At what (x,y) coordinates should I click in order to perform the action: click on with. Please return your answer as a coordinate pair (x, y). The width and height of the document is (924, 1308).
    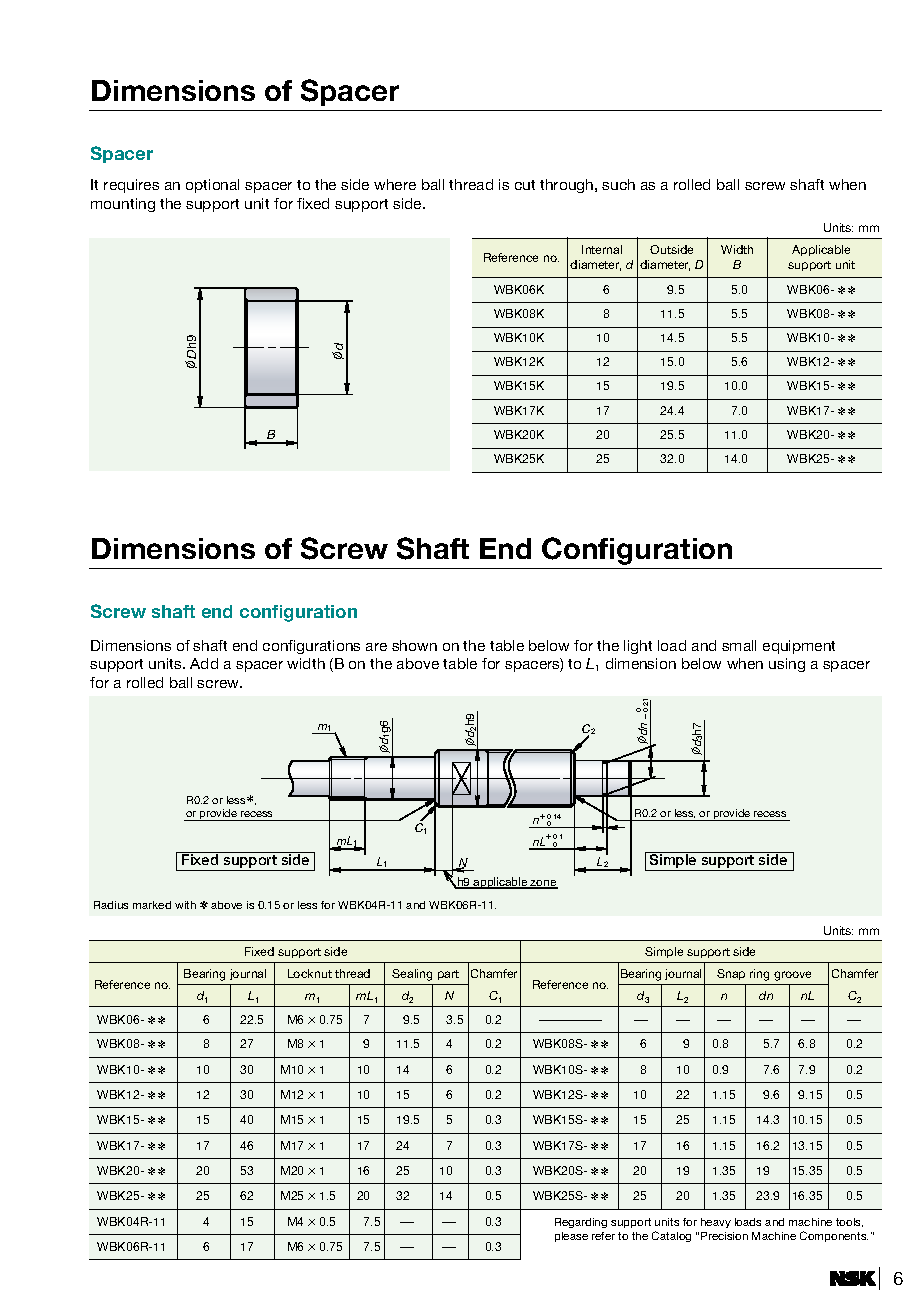
    Looking at the image, I should click on (185, 905).
